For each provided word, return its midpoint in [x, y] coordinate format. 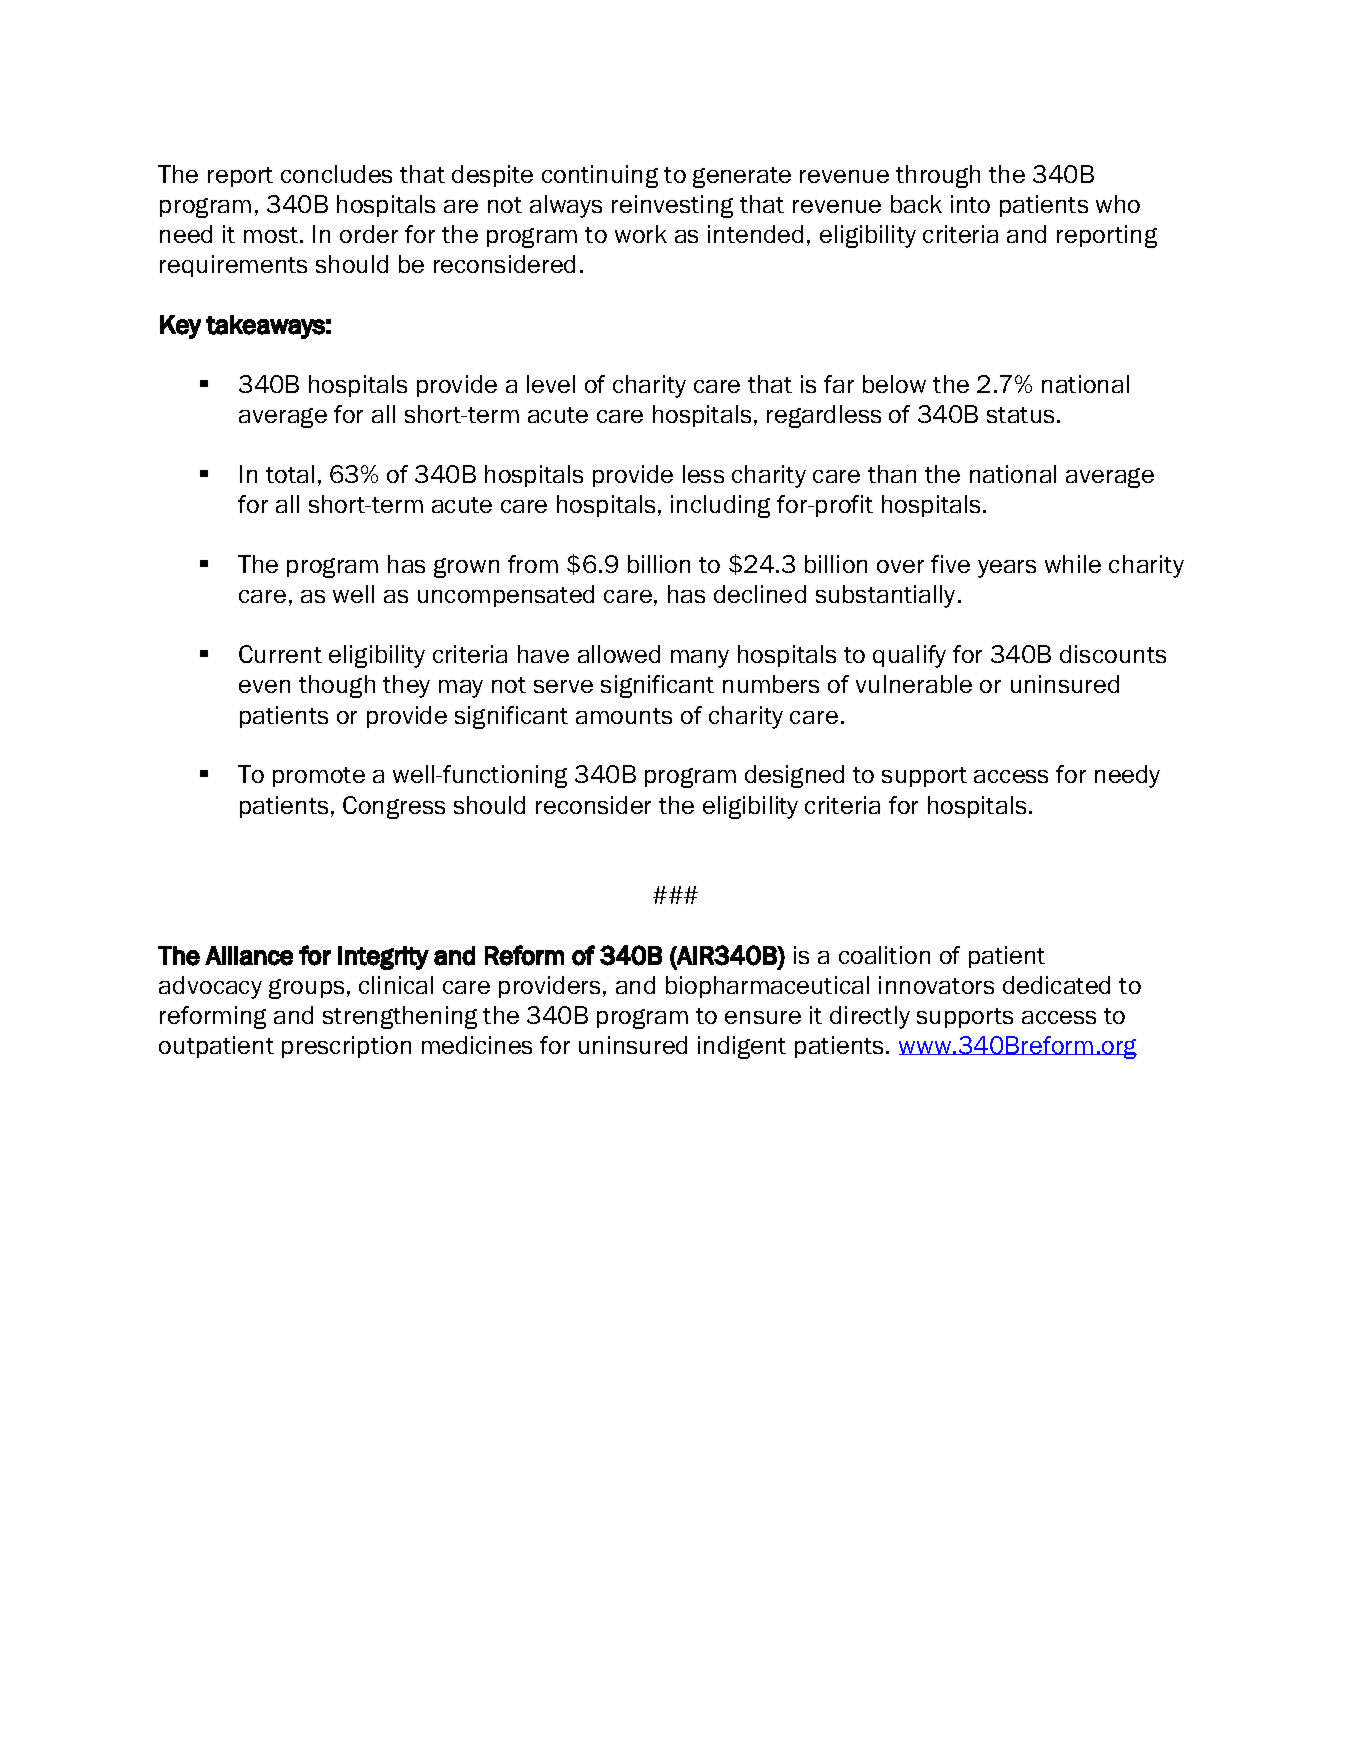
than [892, 474]
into [970, 204]
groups [306, 989]
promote [319, 777]
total [290, 474]
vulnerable [914, 684]
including [720, 506]
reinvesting [672, 206]
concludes [336, 174]
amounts [624, 716]
